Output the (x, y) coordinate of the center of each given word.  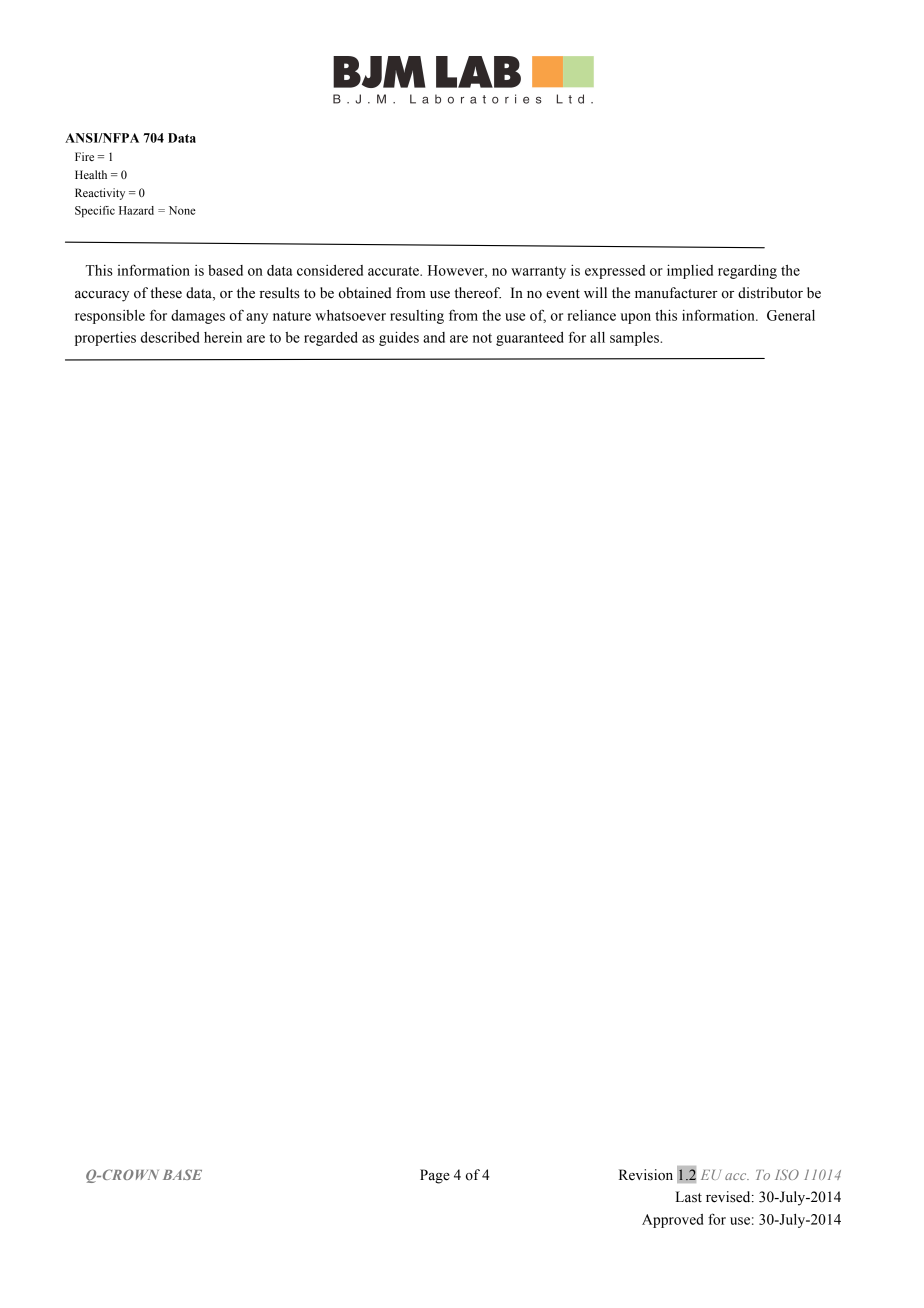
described (170, 337)
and (434, 337)
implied (690, 271)
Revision (646, 1175)
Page (435, 1176)
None (182, 210)
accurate (394, 271)
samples (635, 339)
